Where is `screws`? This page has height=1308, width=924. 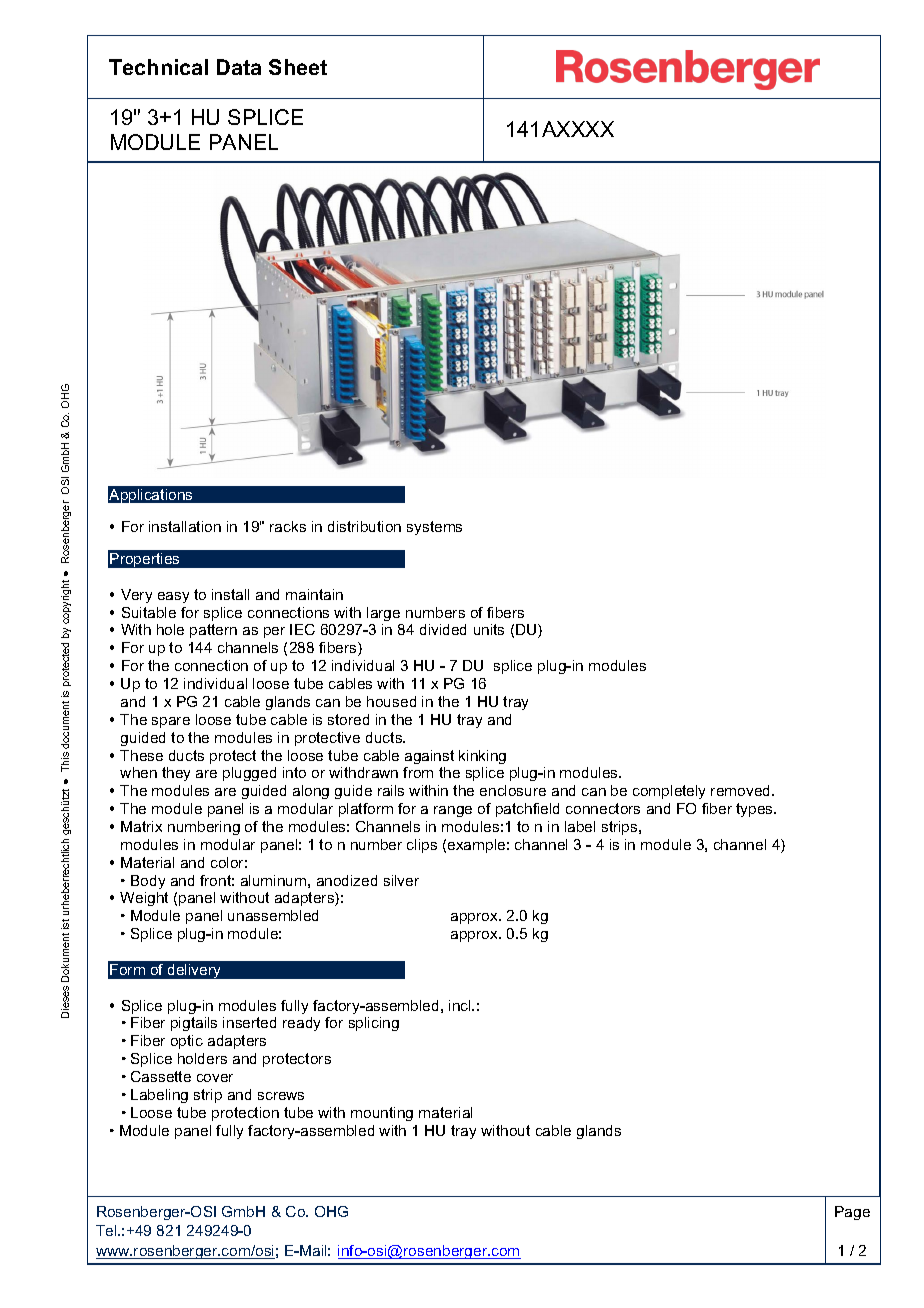
screws is located at coordinates (281, 1096).
